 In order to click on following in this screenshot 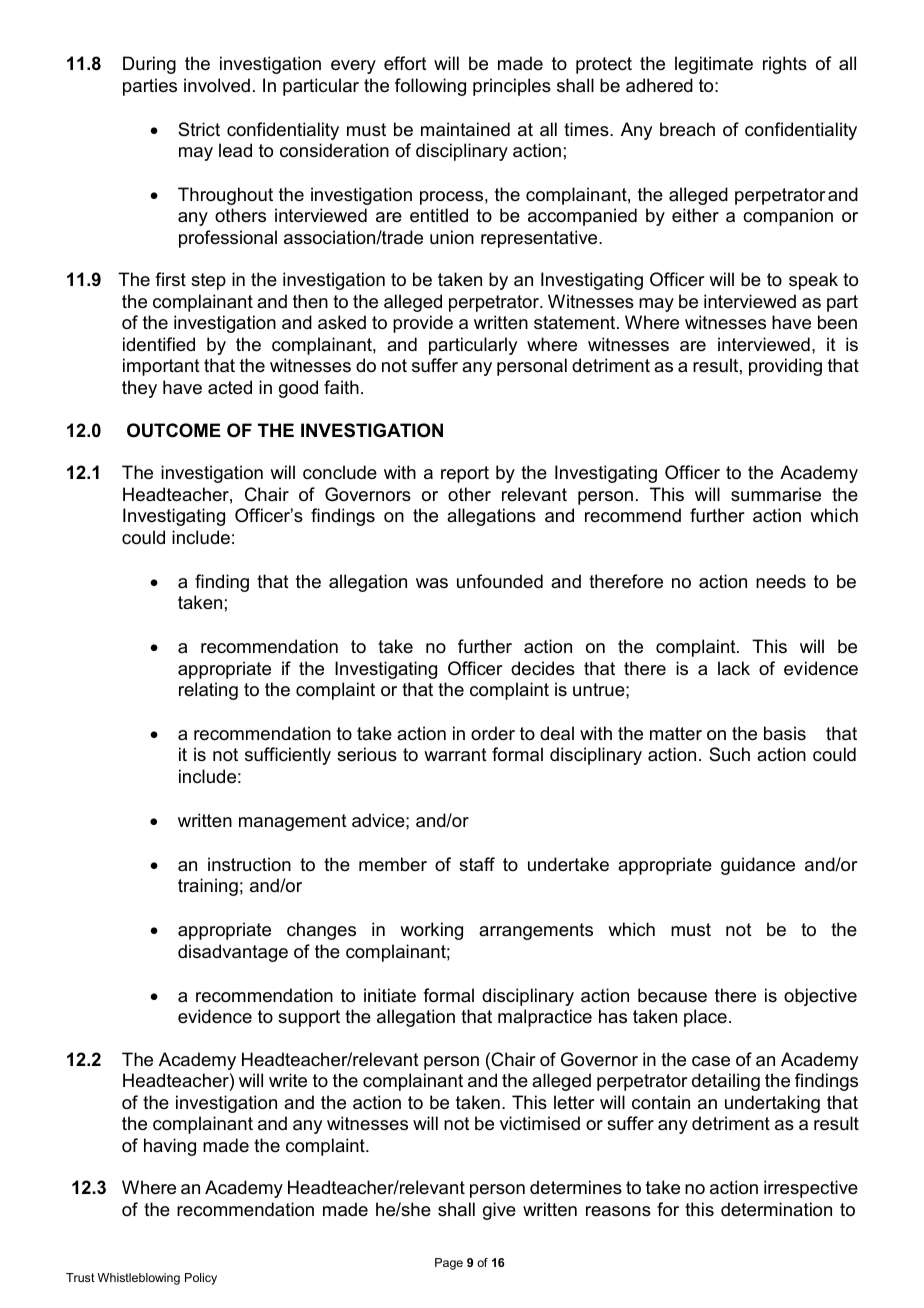, I will do `click(430, 87)`.
